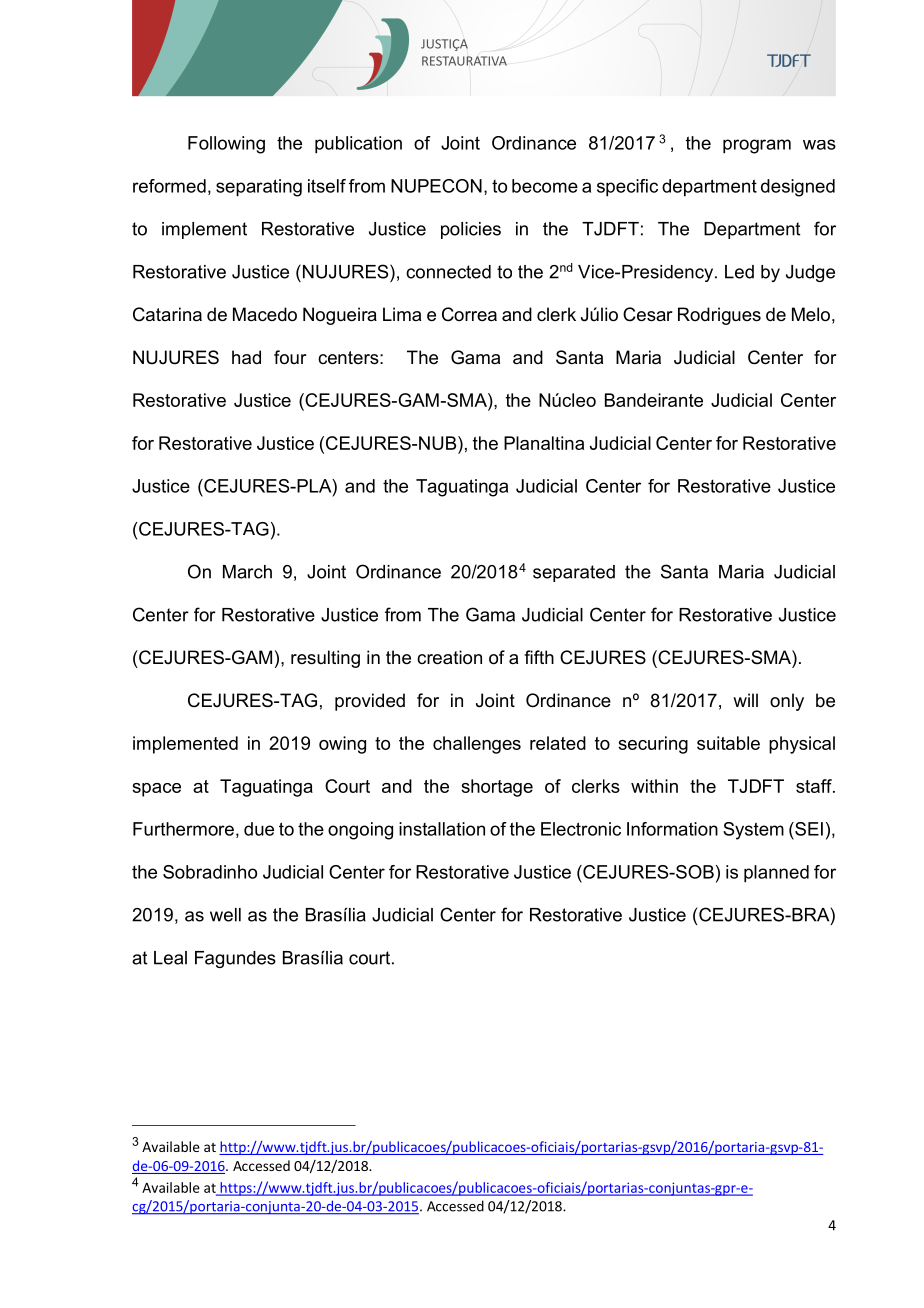 Image resolution: width=924 pixels, height=1308 pixels. Describe the element at coordinates (545, 186) in the screenshot. I see `become` at that location.
